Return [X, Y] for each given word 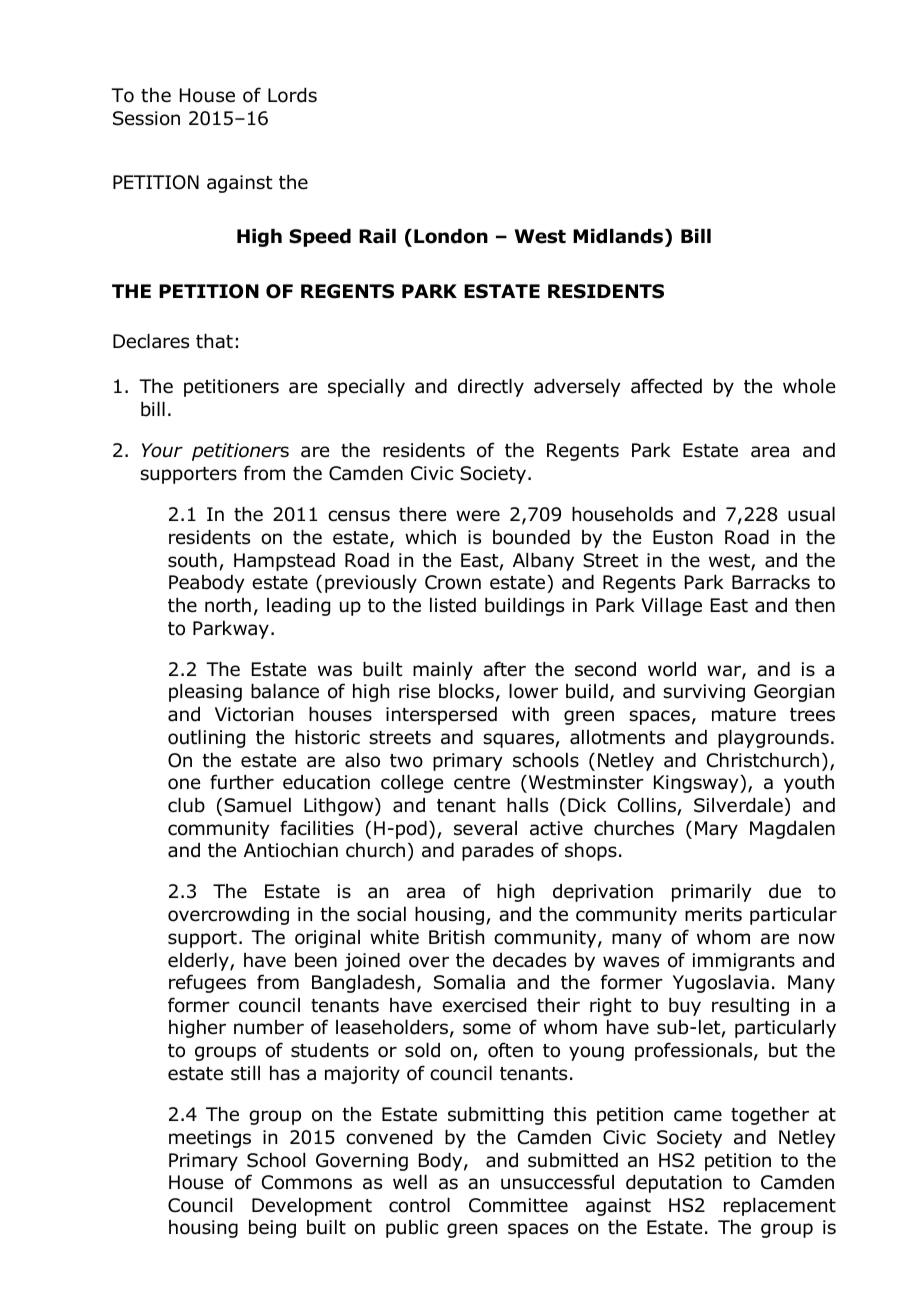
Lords [292, 95]
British [456, 937]
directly [491, 388]
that [214, 341]
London [451, 236]
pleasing [205, 693]
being [272, 1229]
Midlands [618, 236]
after [504, 669]
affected [666, 386]
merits [713, 914]
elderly [199, 962]
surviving [704, 693]
